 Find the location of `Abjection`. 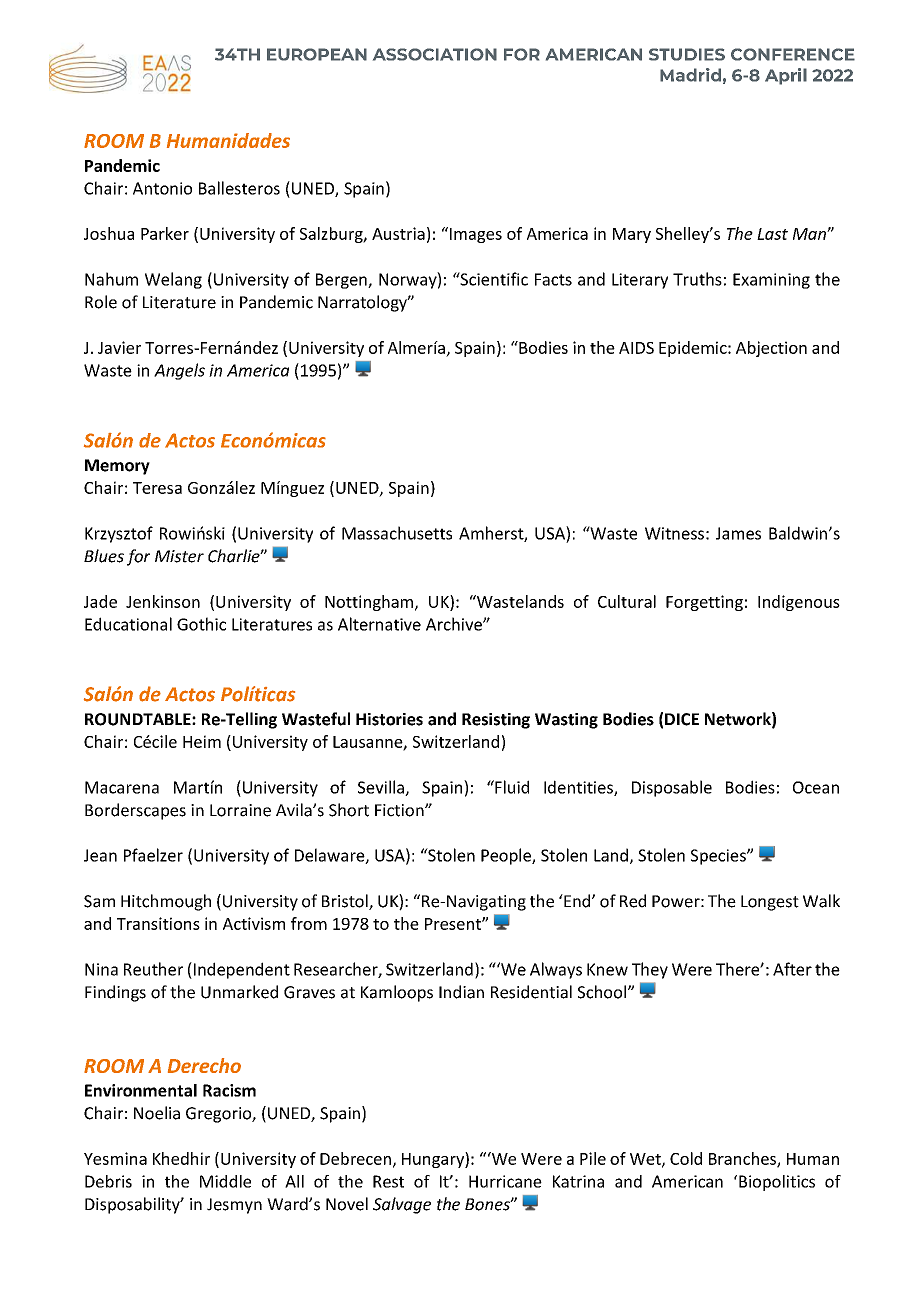

Abjection is located at coordinates (771, 349).
